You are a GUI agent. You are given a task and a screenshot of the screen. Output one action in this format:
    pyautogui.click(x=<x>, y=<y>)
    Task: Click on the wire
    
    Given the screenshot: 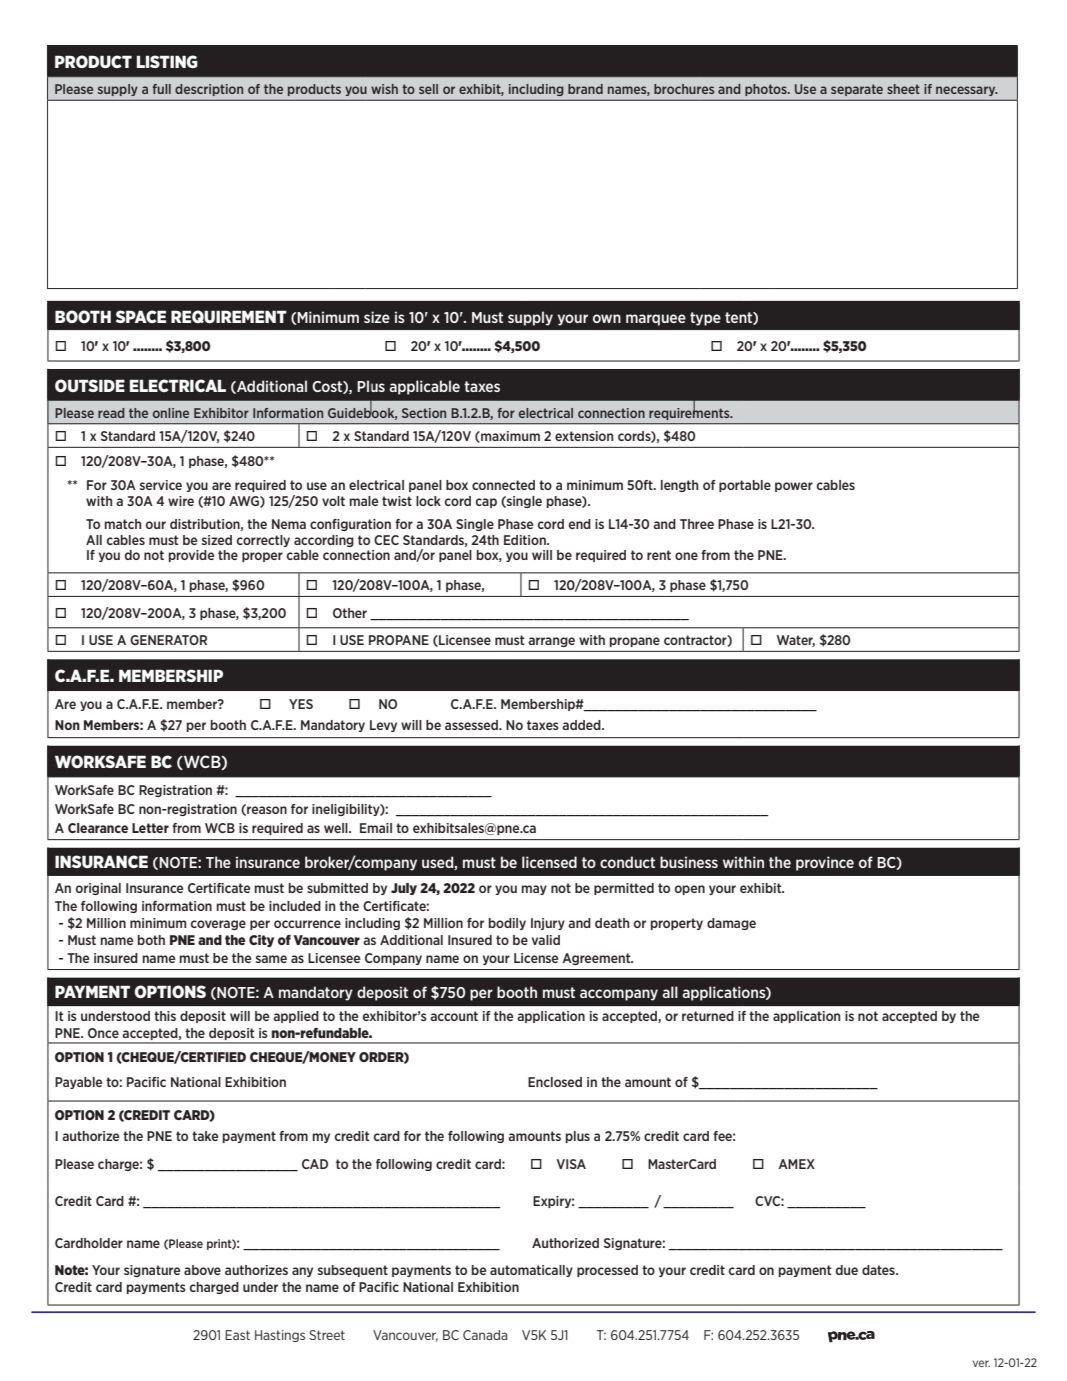 What is the action you would take?
    pyautogui.click(x=181, y=501)
